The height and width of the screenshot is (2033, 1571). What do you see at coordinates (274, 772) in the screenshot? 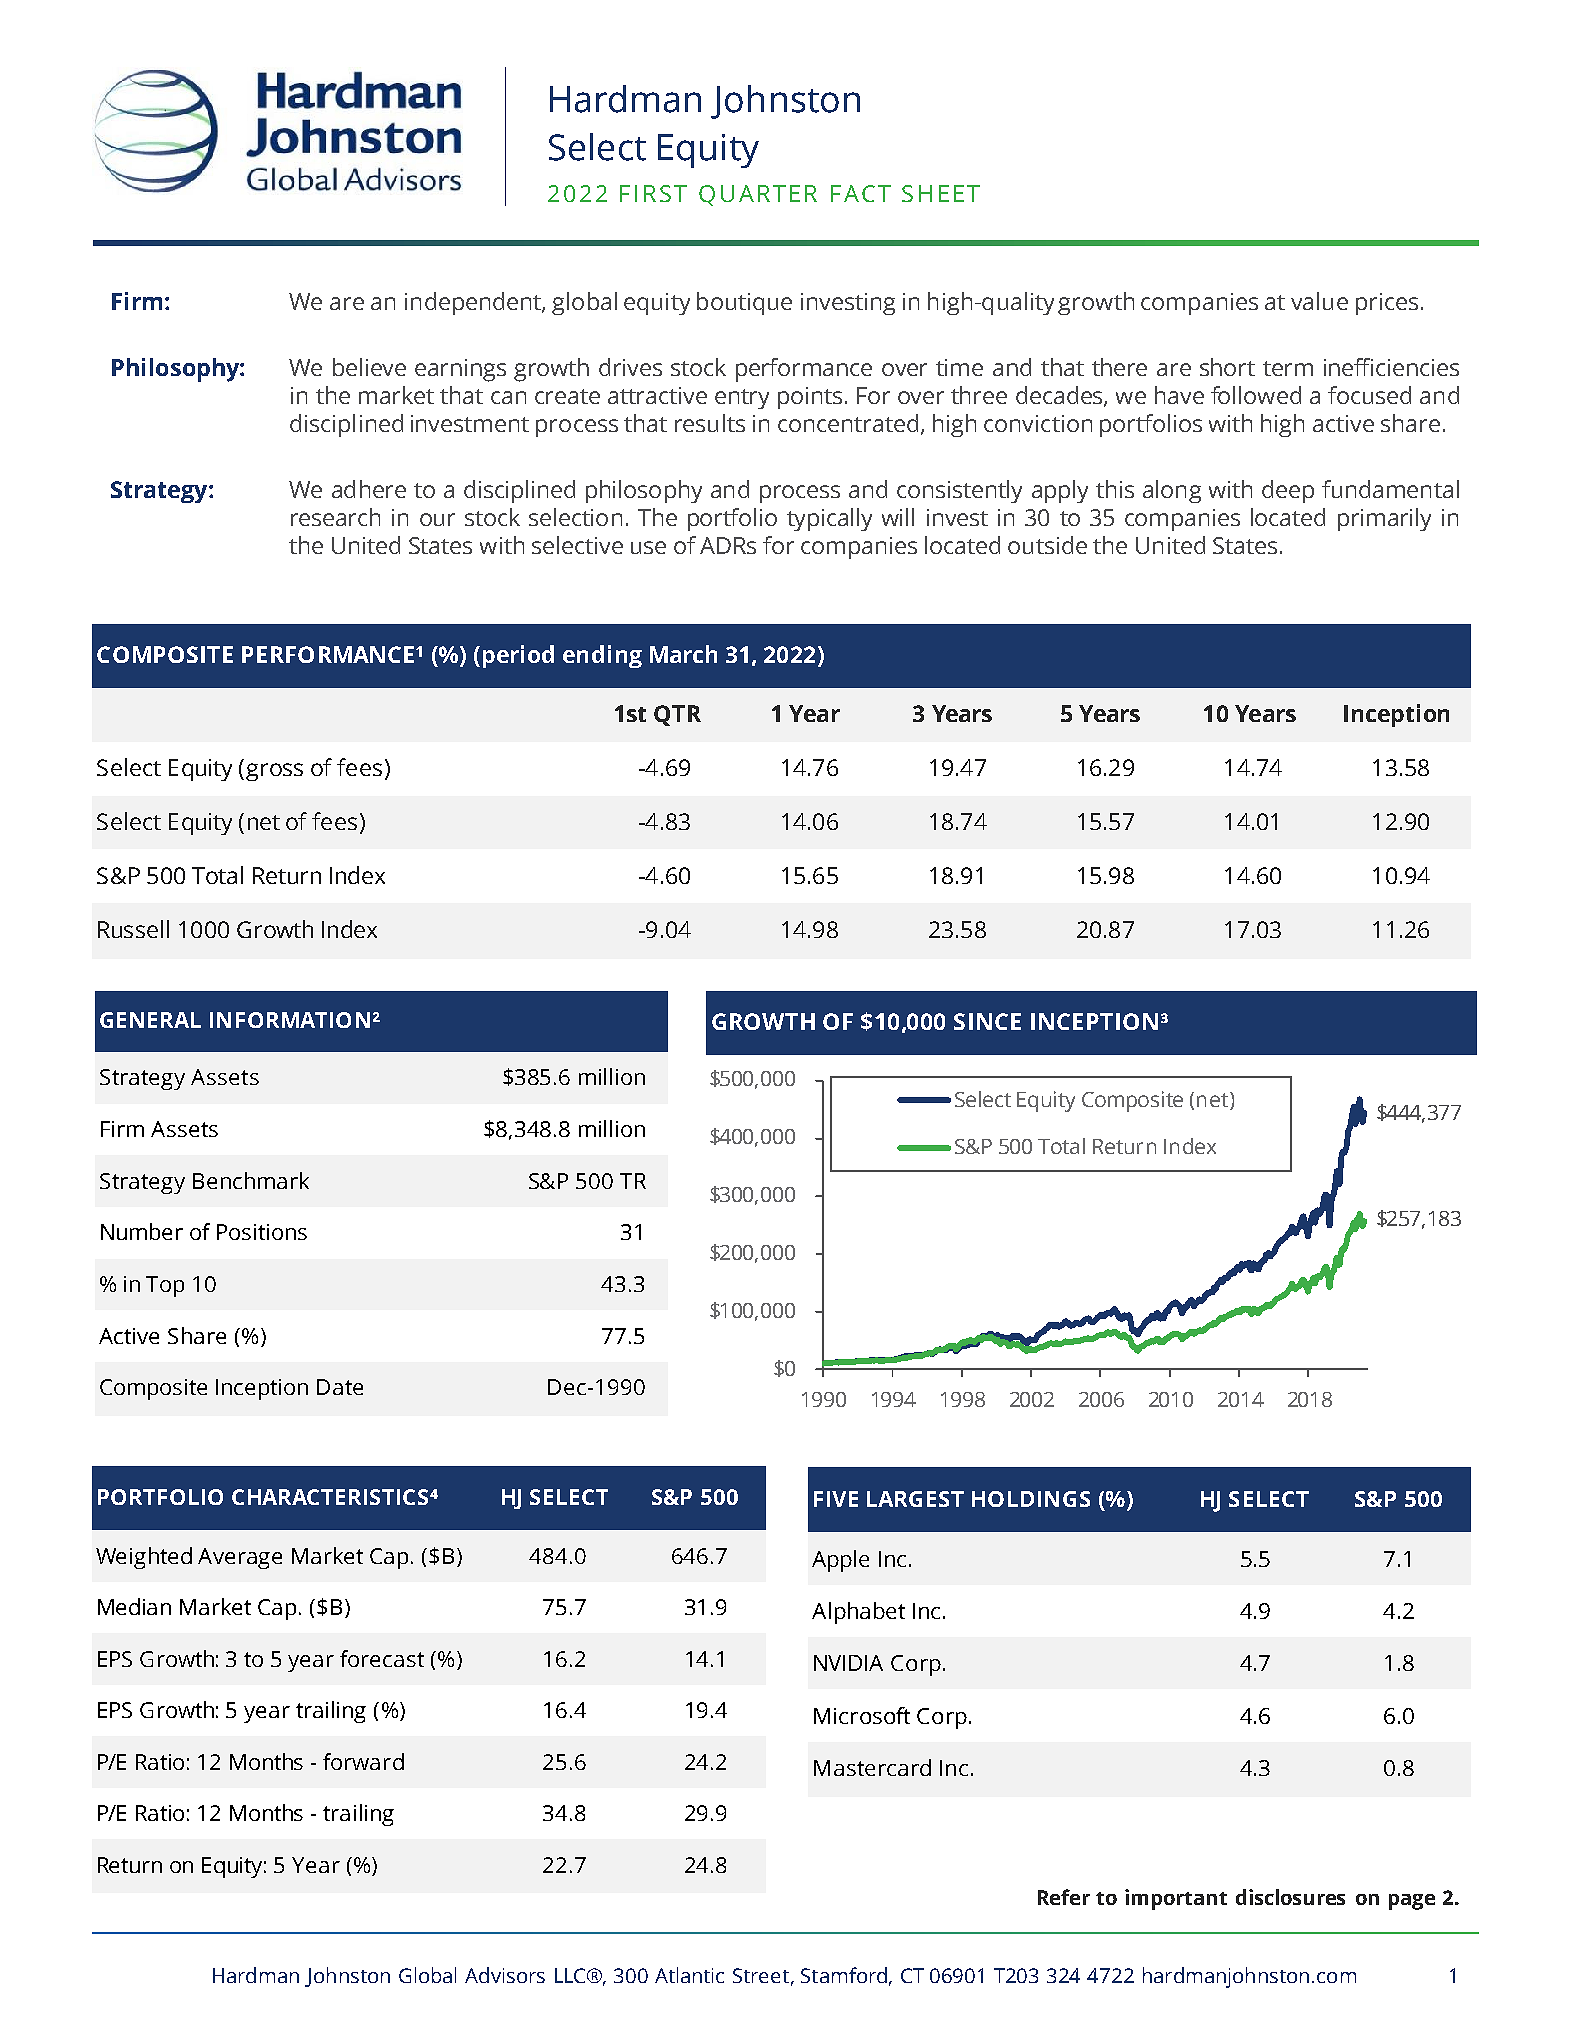
I see `gross` at bounding box center [274, 772].
